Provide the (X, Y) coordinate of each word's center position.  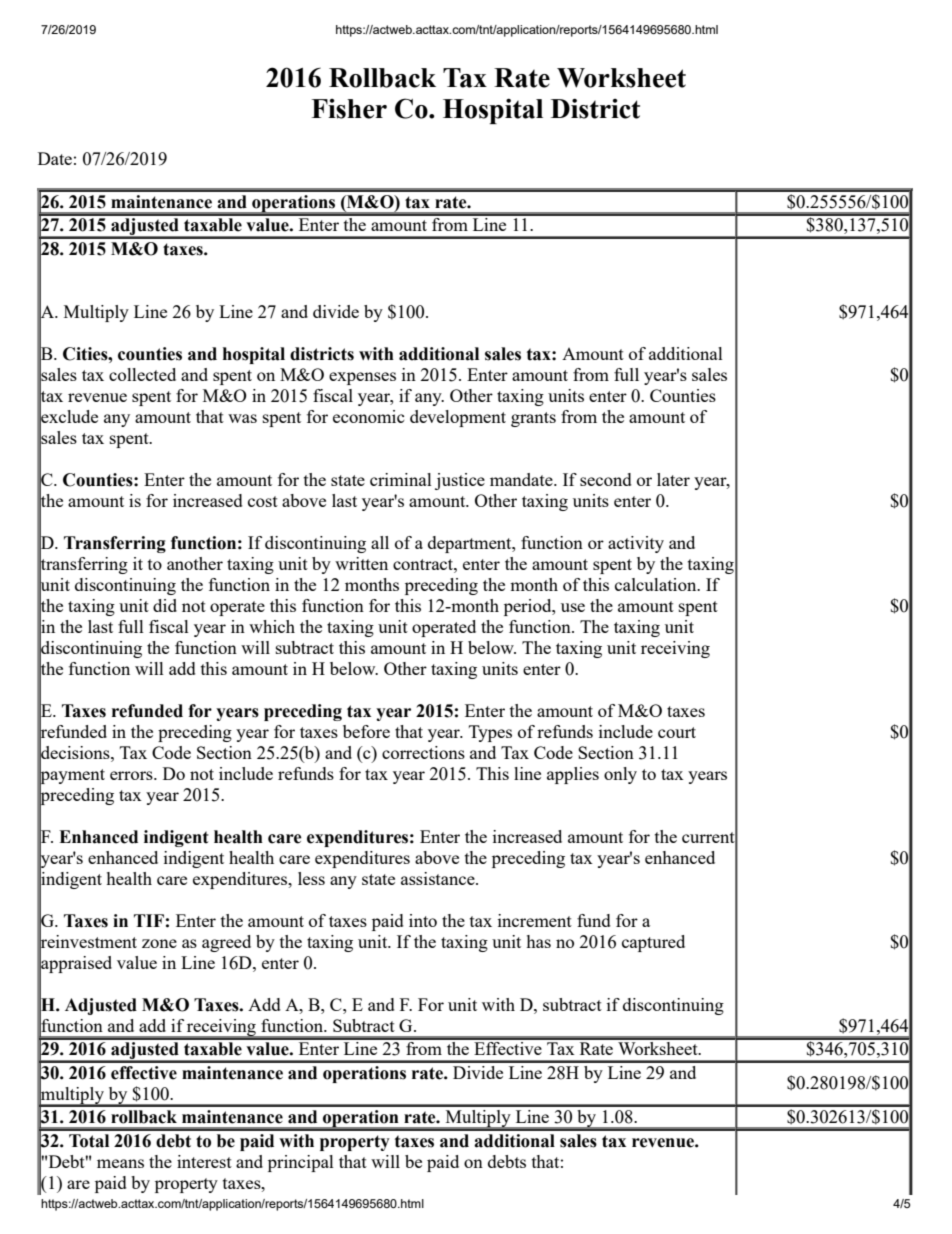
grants (533, 419)
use (573, 607)
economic (369, 416)
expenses (362, 378)
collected (142, 374)
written (361, 563)
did (165, 605)
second (606, 479)
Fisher (349, 109)
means (120, 1163)
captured (653, 943)
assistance (439, 878)
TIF (149, 920)
